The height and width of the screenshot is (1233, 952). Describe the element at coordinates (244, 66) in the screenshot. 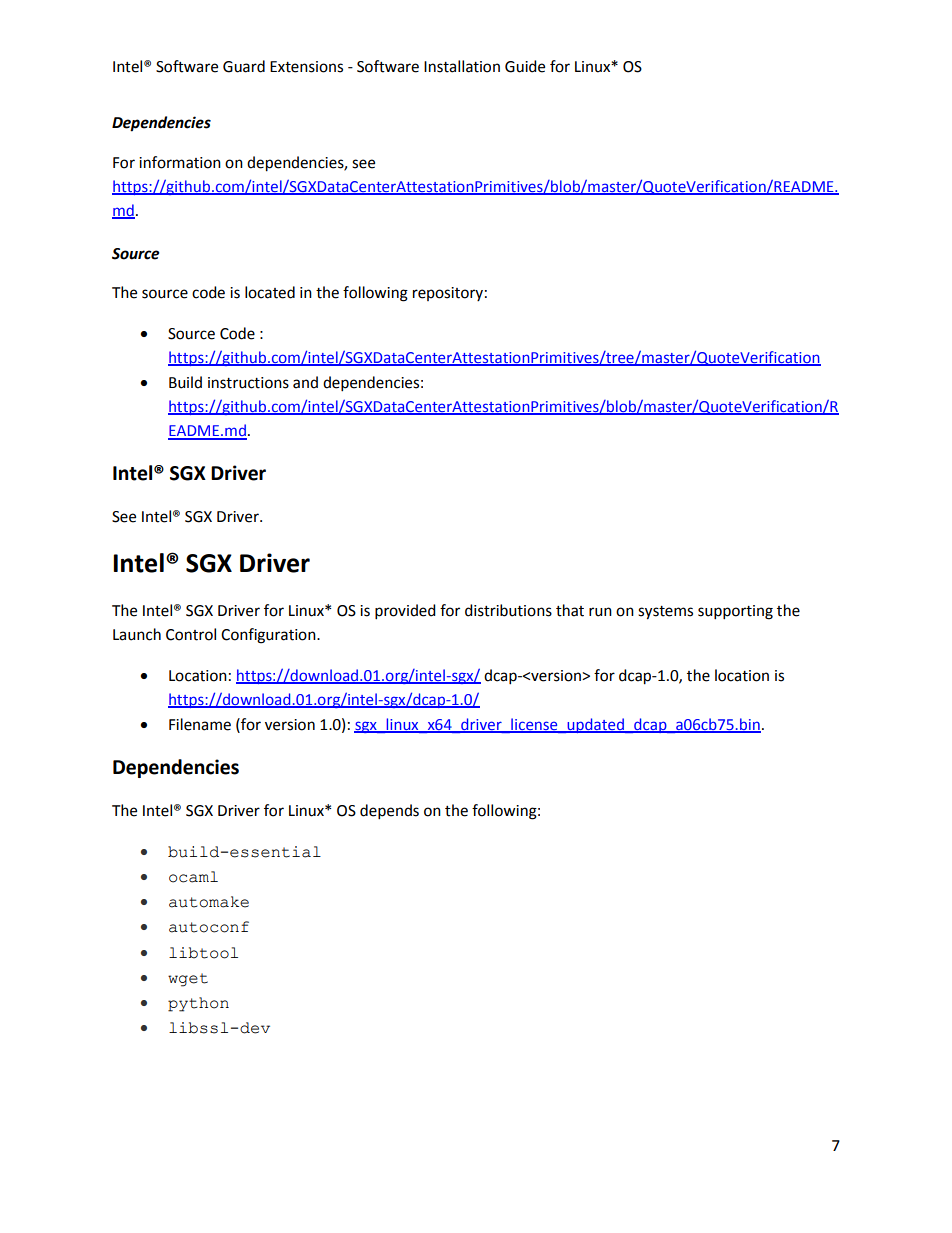

I see `Guard` at that location.
